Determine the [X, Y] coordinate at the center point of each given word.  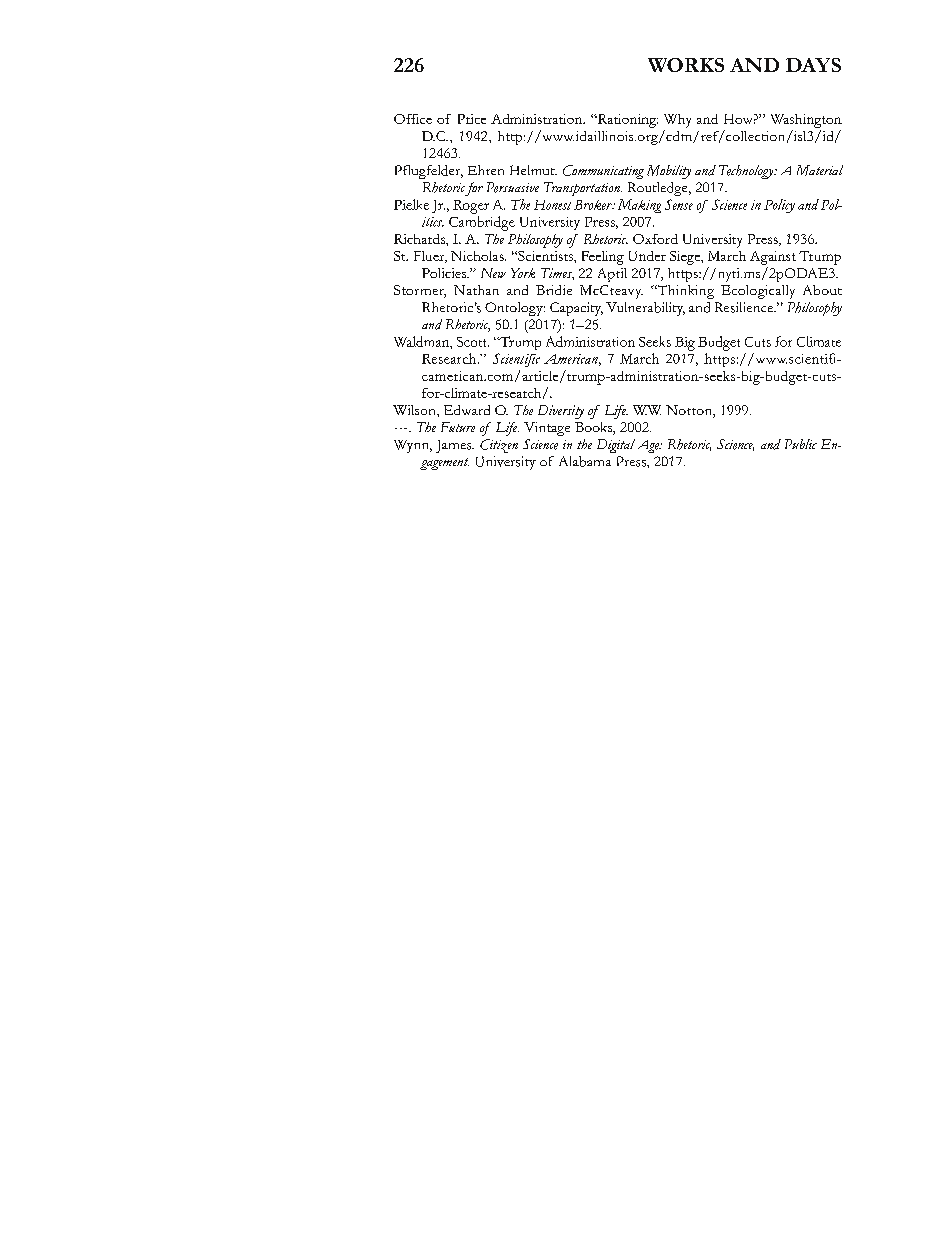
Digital [616, 446]
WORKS [686, 65]
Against [773, 258]
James [455, 446]
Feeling [603, 258]
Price [472, 119]
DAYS [813, 65]
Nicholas [478, 256]
